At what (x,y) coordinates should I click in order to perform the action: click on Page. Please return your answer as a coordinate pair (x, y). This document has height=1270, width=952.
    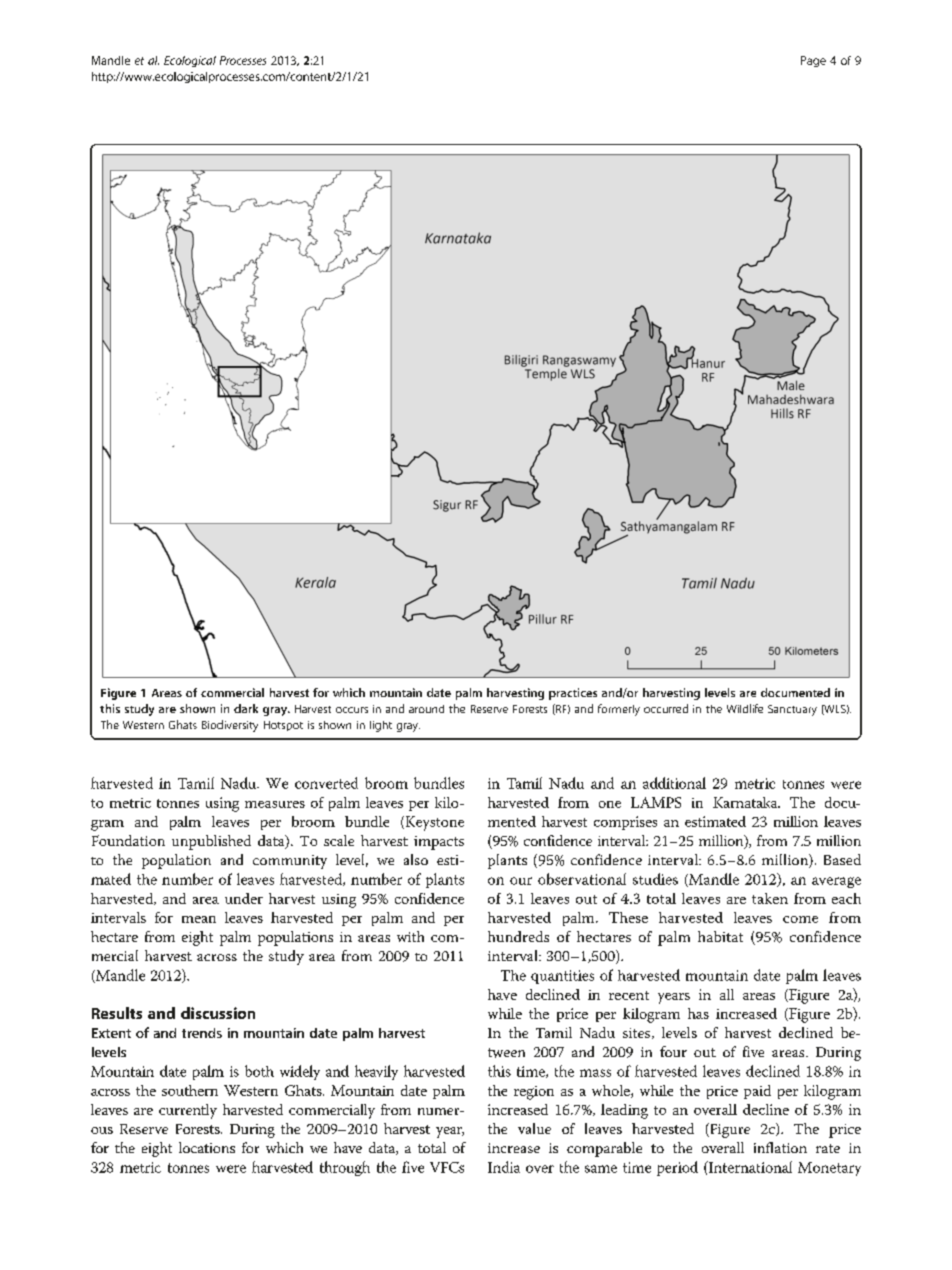
    Looking at the image, I should click on (813, 61).
